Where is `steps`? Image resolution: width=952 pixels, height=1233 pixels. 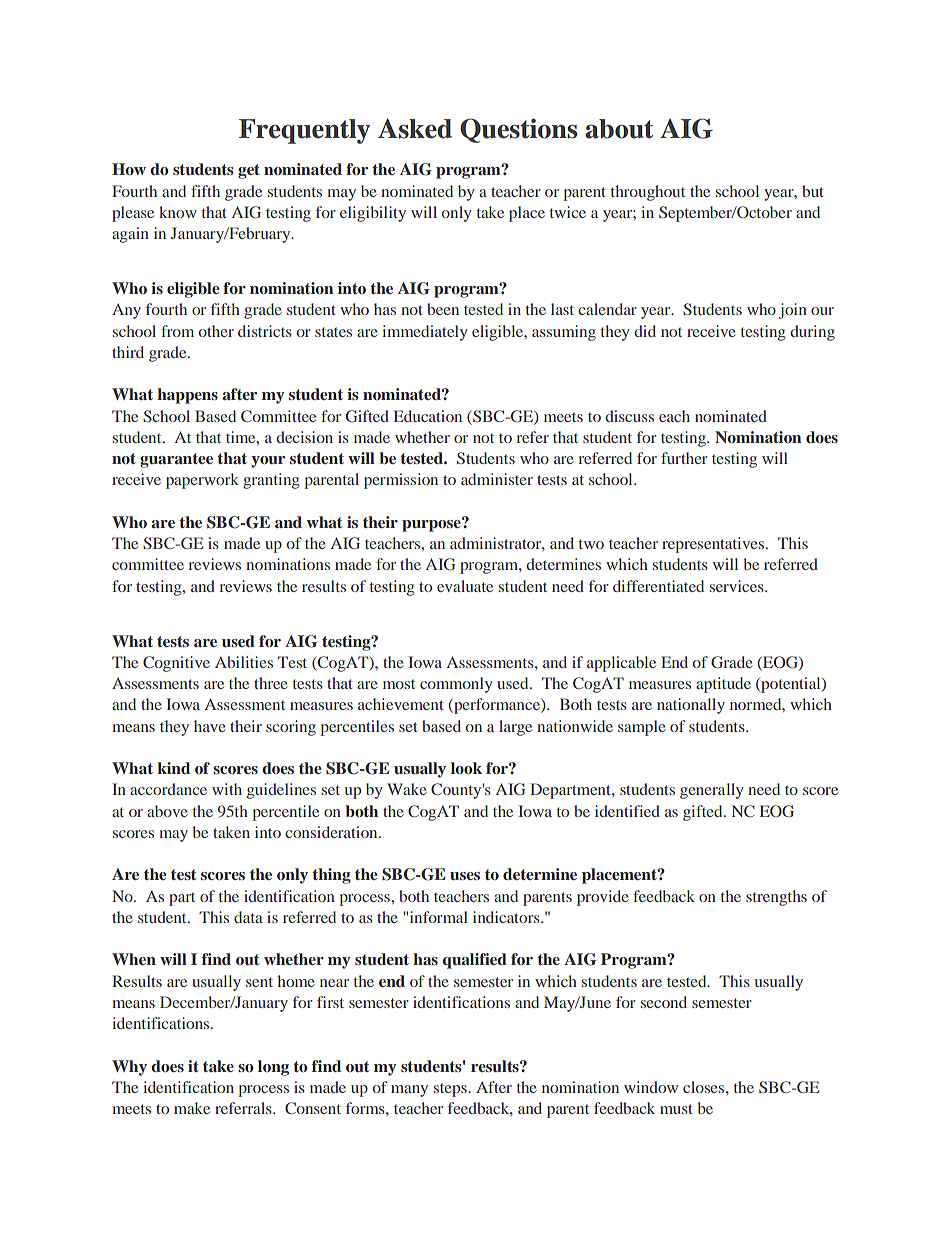 steps is located at coordinates (451, 1090).
